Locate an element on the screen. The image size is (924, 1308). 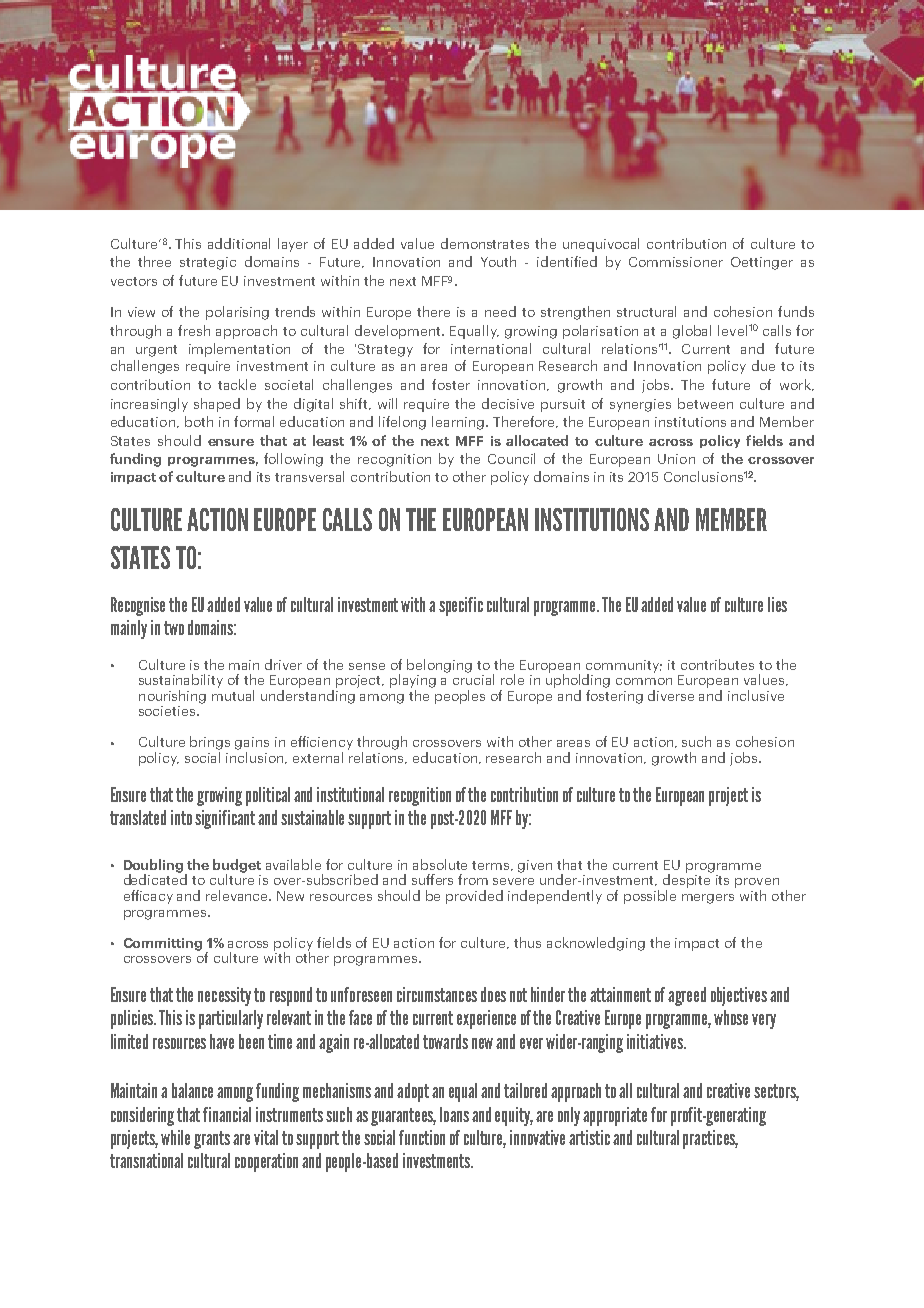
mutual is located at coordinates (233, 694).
